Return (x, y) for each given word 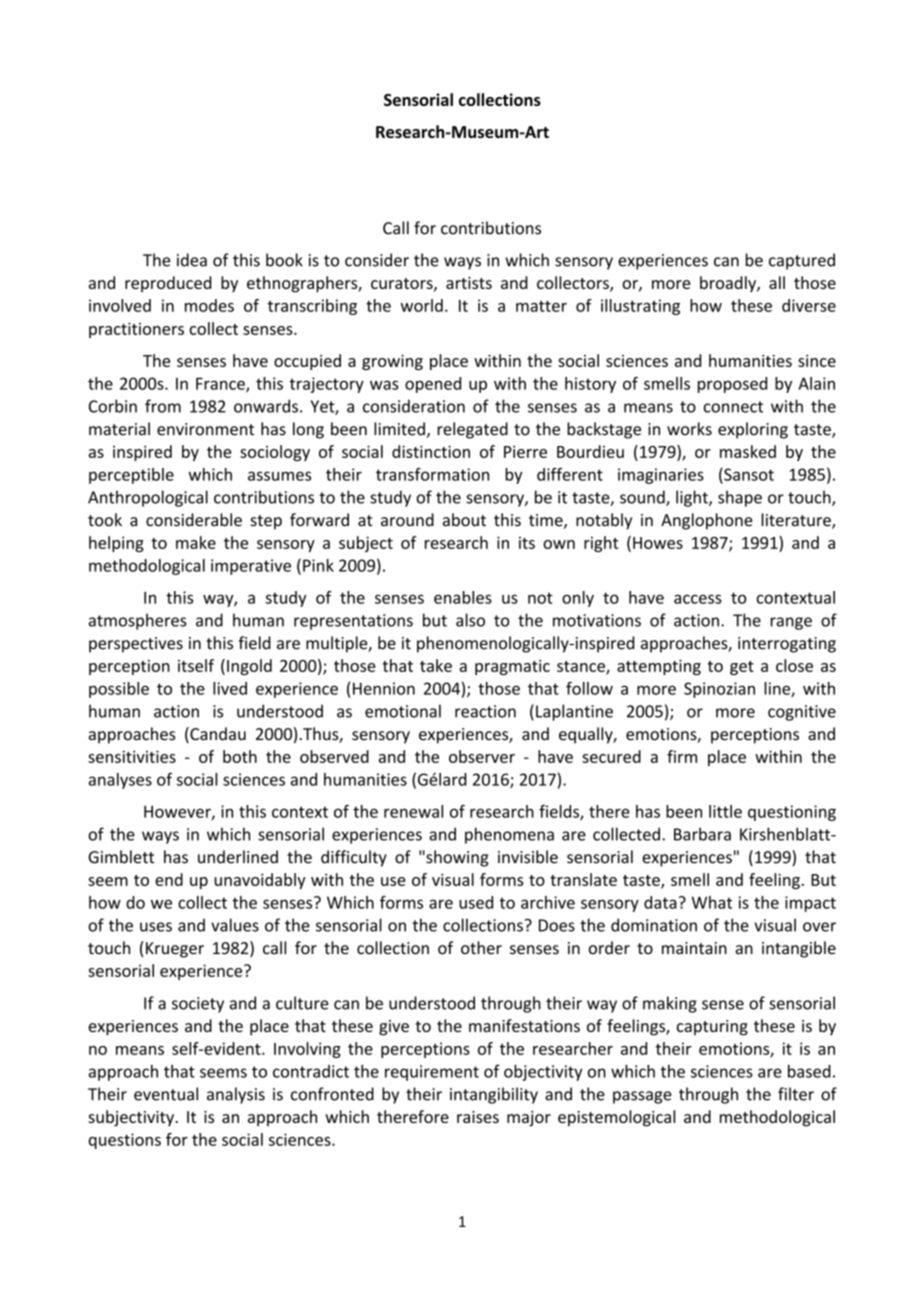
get (742, 668)
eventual (166, 1094)
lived (230, 688)
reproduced (168, 284)
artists (469, 283)
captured (802, 261)
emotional (403, 711)
